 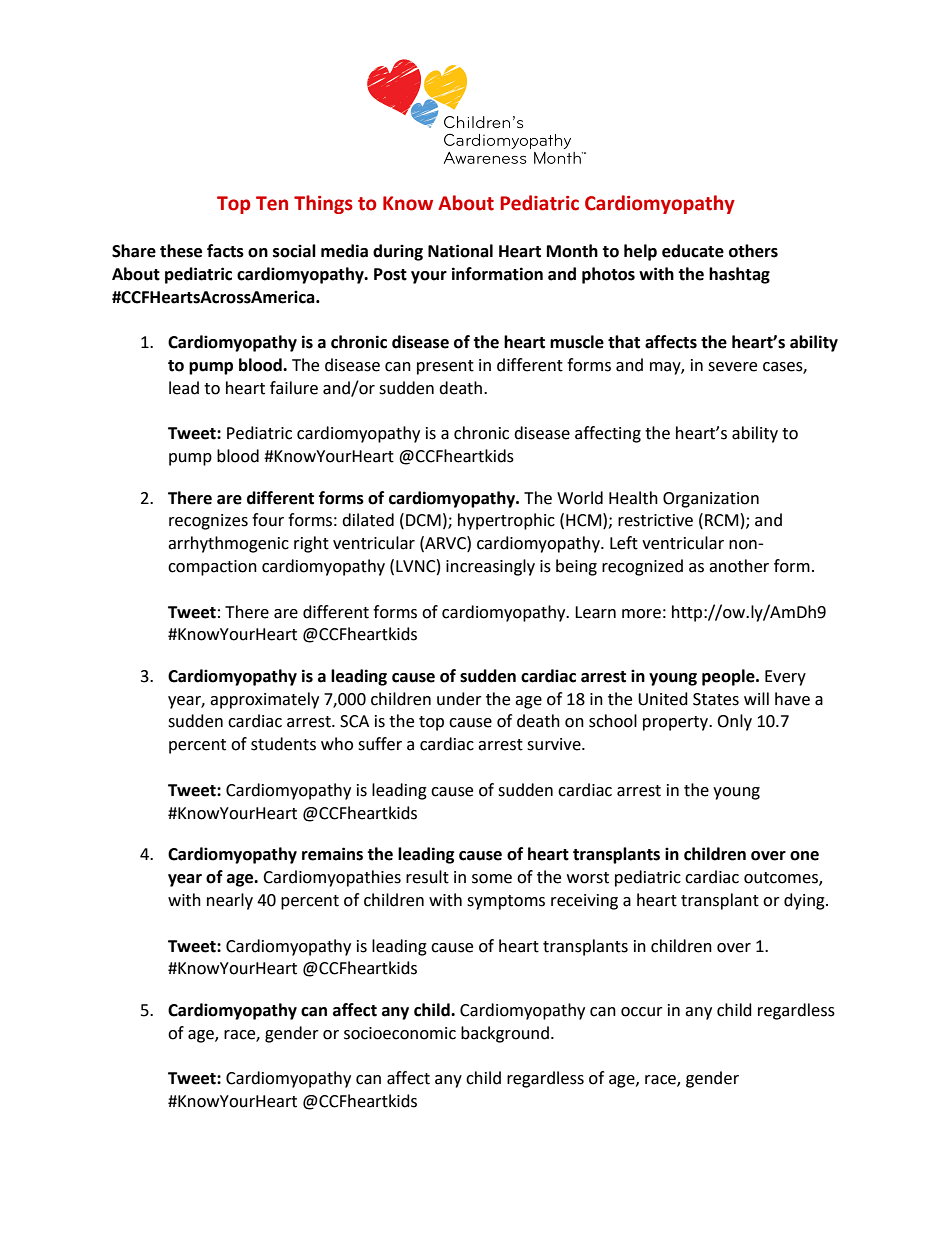 I want to click on others, so click(x=753, y=251).
